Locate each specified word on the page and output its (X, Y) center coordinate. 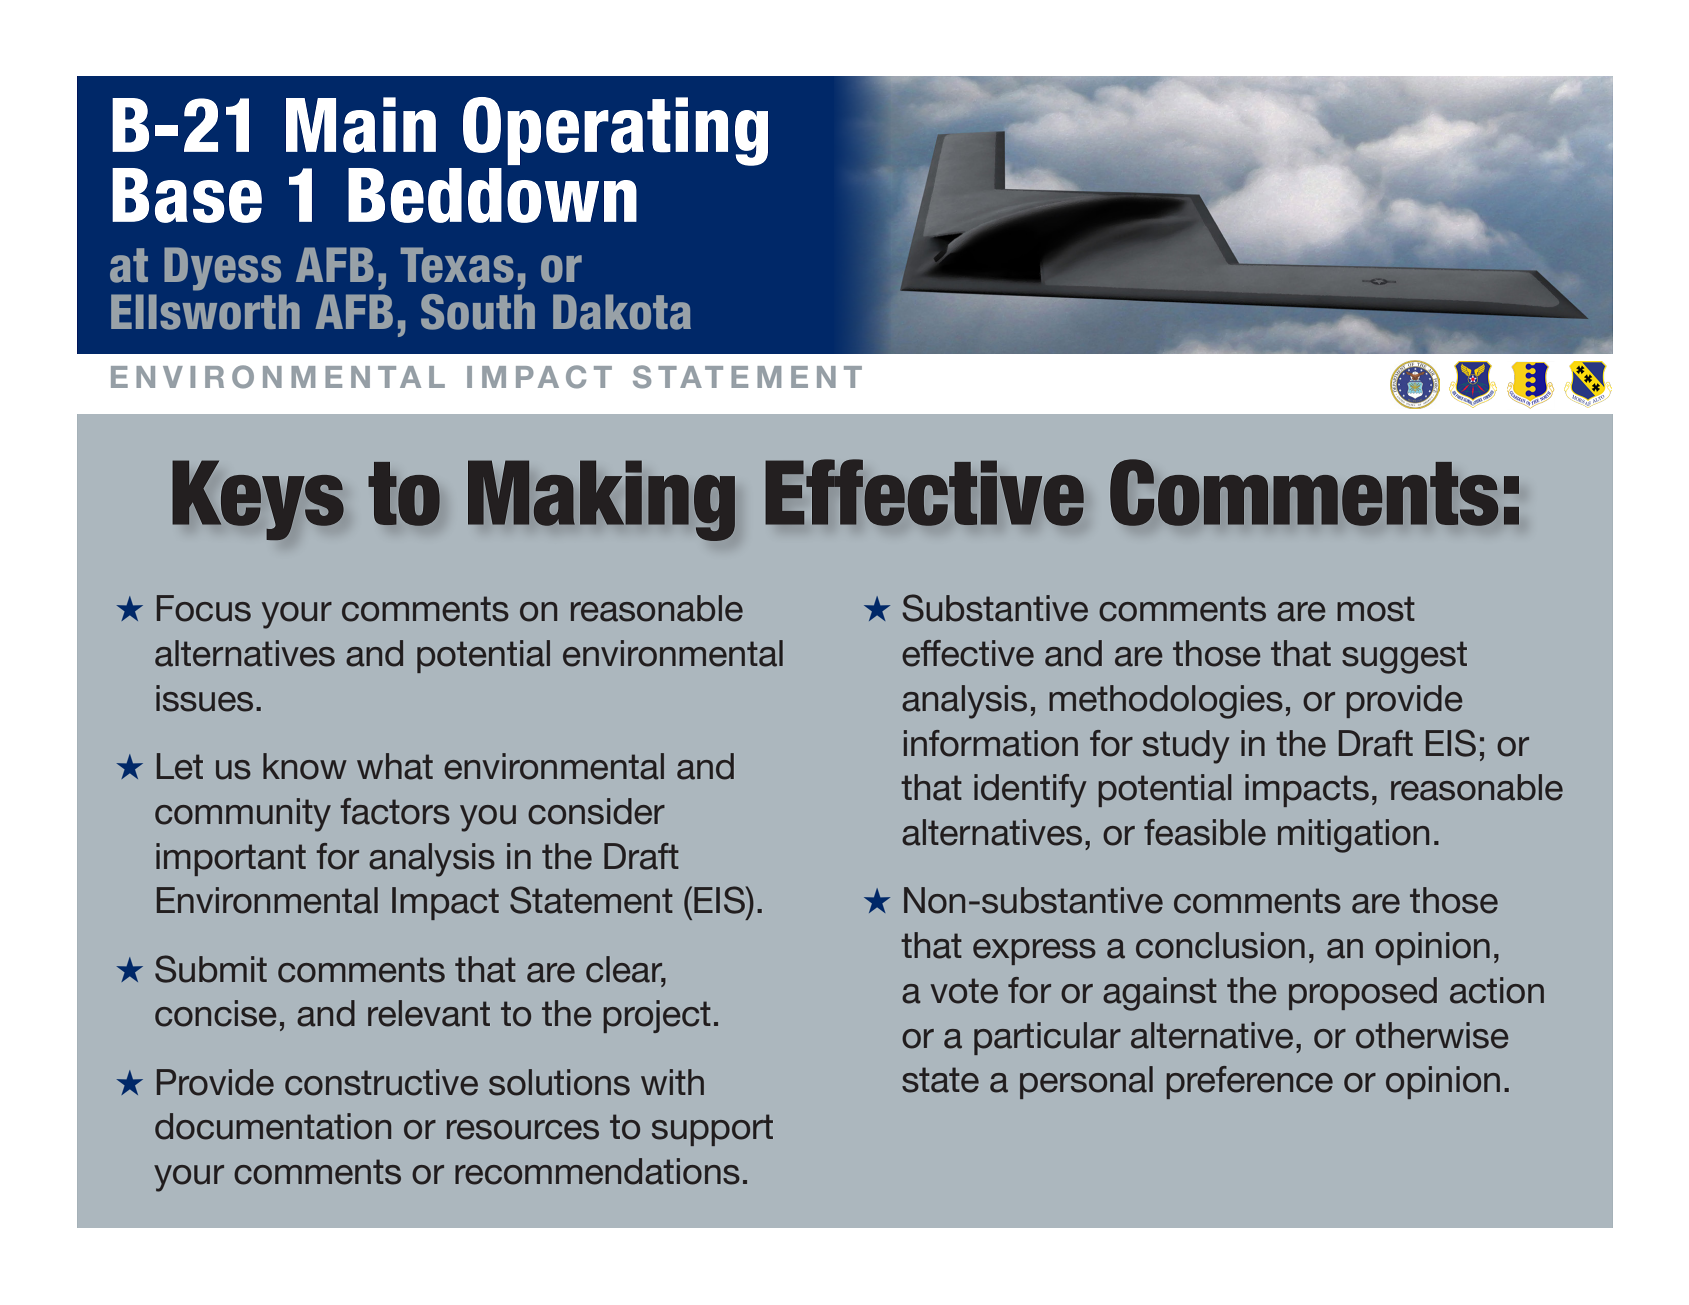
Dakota (622, 312)
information (991, 743)
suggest (1404, 657)
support (712, 1130)
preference (1250, 1082)
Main (361, 125)
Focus (204, 608)
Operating (615, 131)
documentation (273, 1126)
